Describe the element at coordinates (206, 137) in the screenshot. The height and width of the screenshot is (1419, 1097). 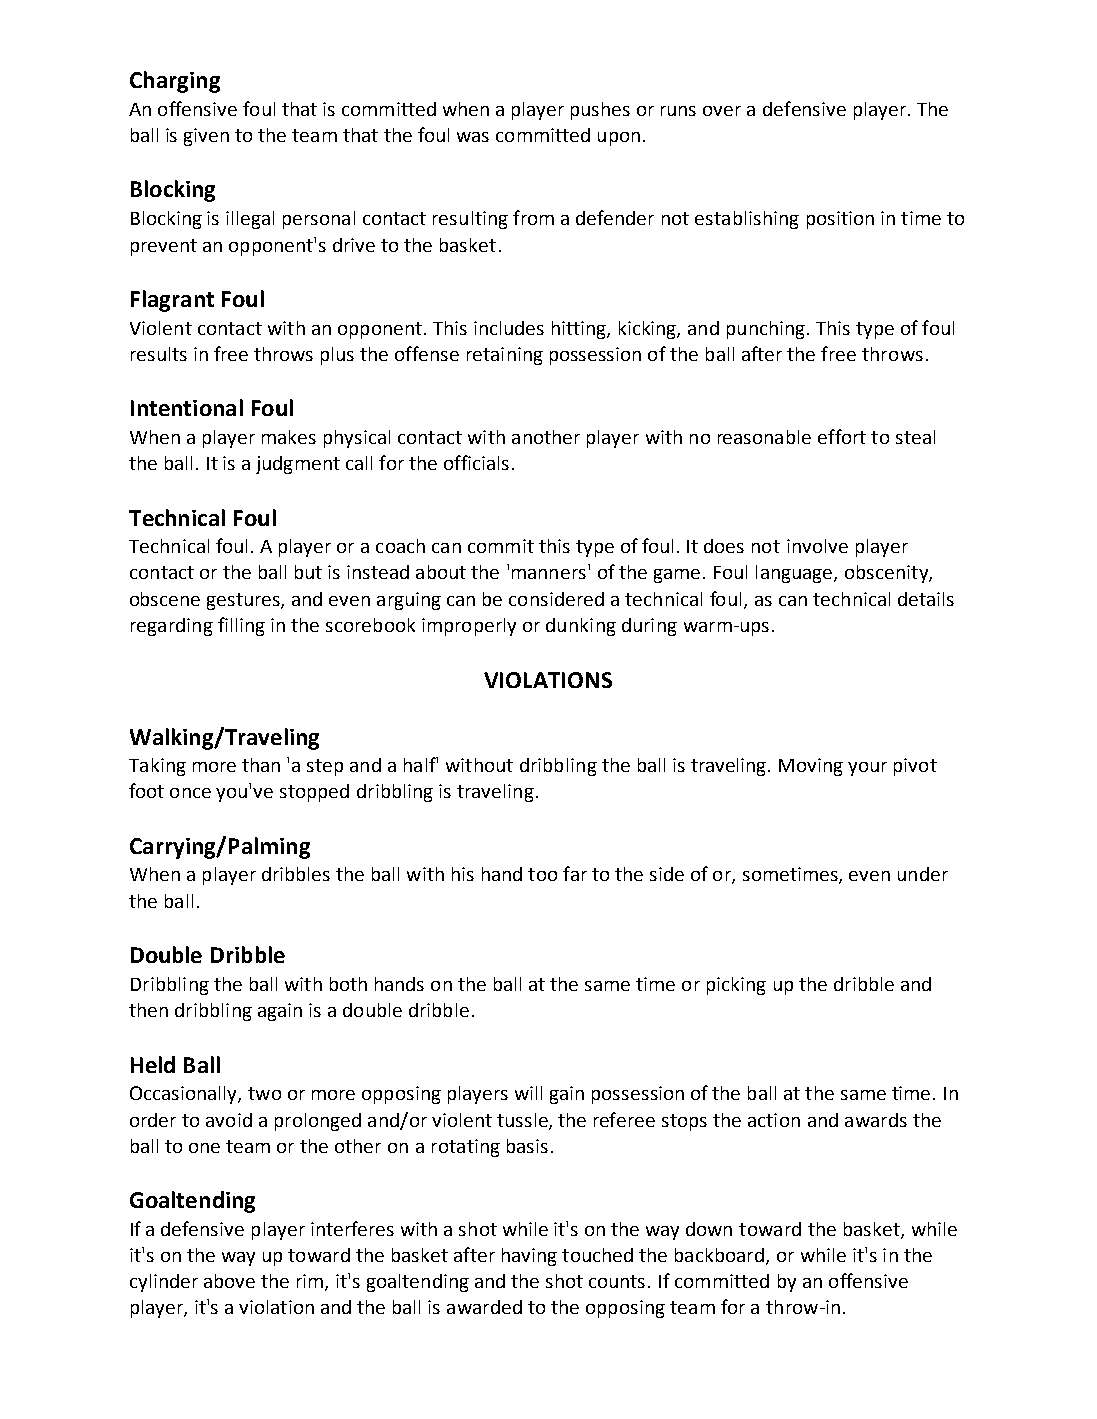
I see `given` at that location.
